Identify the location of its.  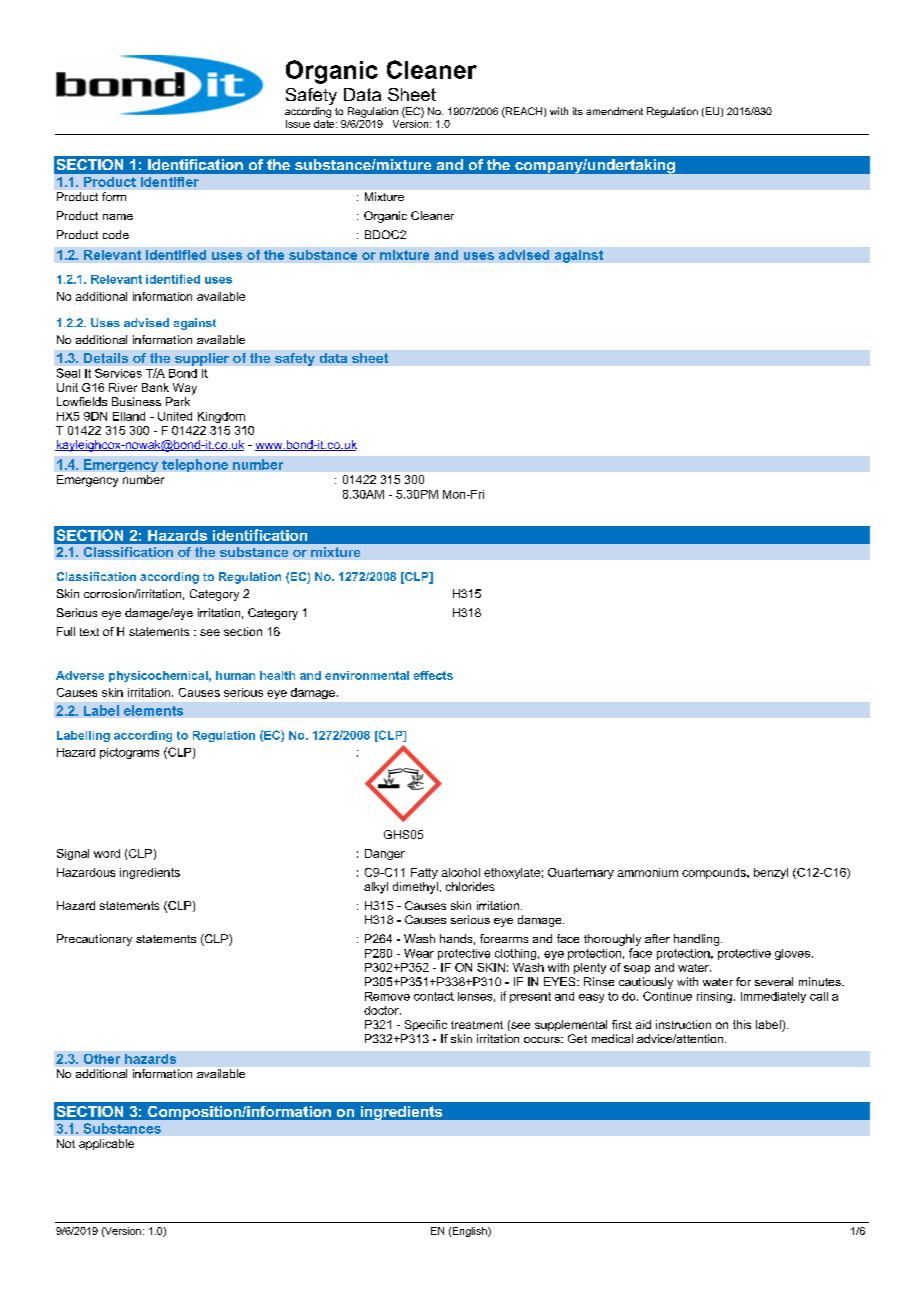
(578, 111).
